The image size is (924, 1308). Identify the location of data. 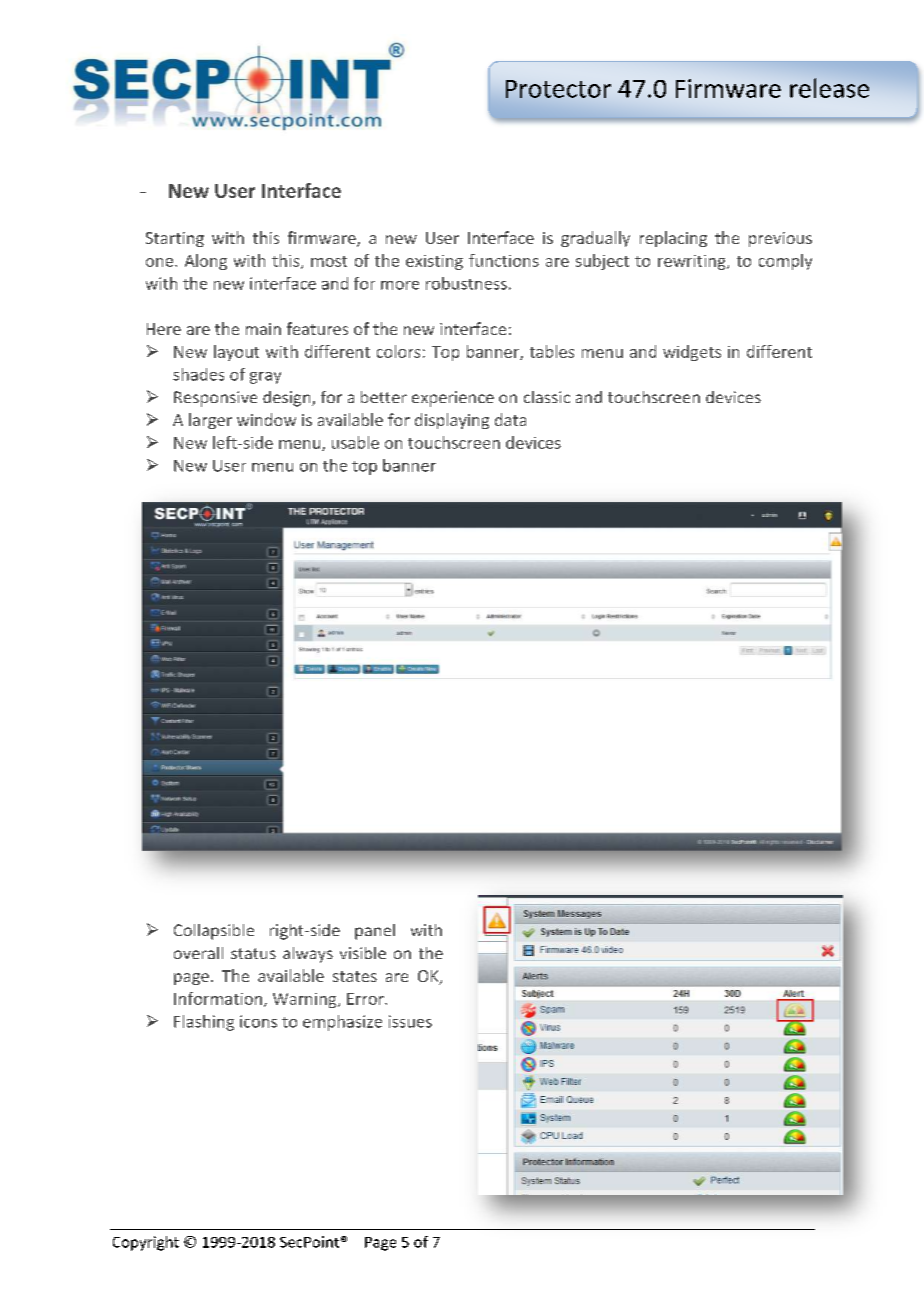
(510, 419).
